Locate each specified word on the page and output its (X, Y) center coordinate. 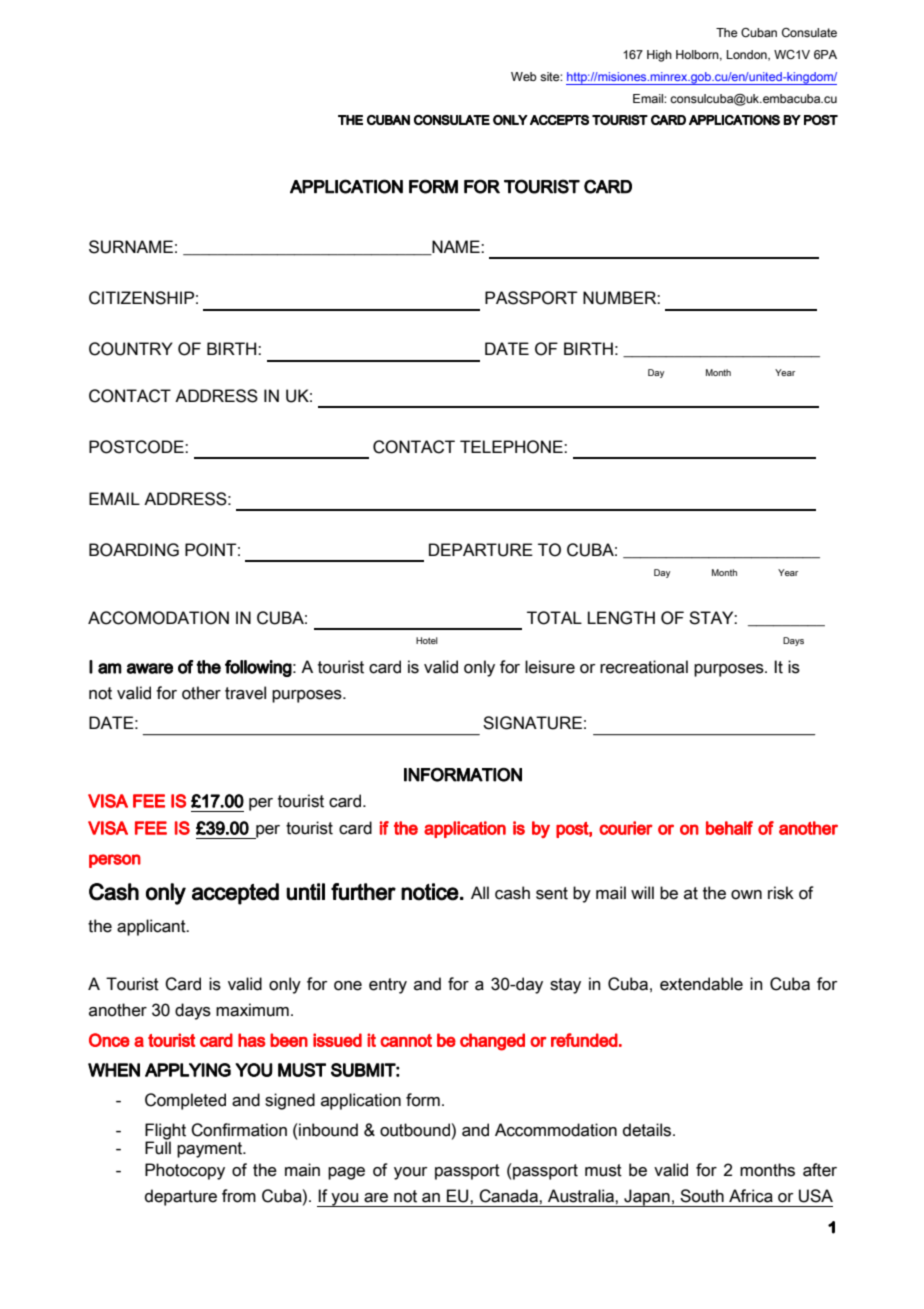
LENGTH (621, 618)
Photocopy (185, 1171)
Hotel (427, 640)
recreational (644, 667)
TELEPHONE (512, 447)
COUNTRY (131, 349)
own (746, 895)
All (480, 892)
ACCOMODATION (158, 618)
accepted (235, 894)
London (748, 55)
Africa (751, 1196)
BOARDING (134, 550)
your (411, 1173)
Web (524, 76)
